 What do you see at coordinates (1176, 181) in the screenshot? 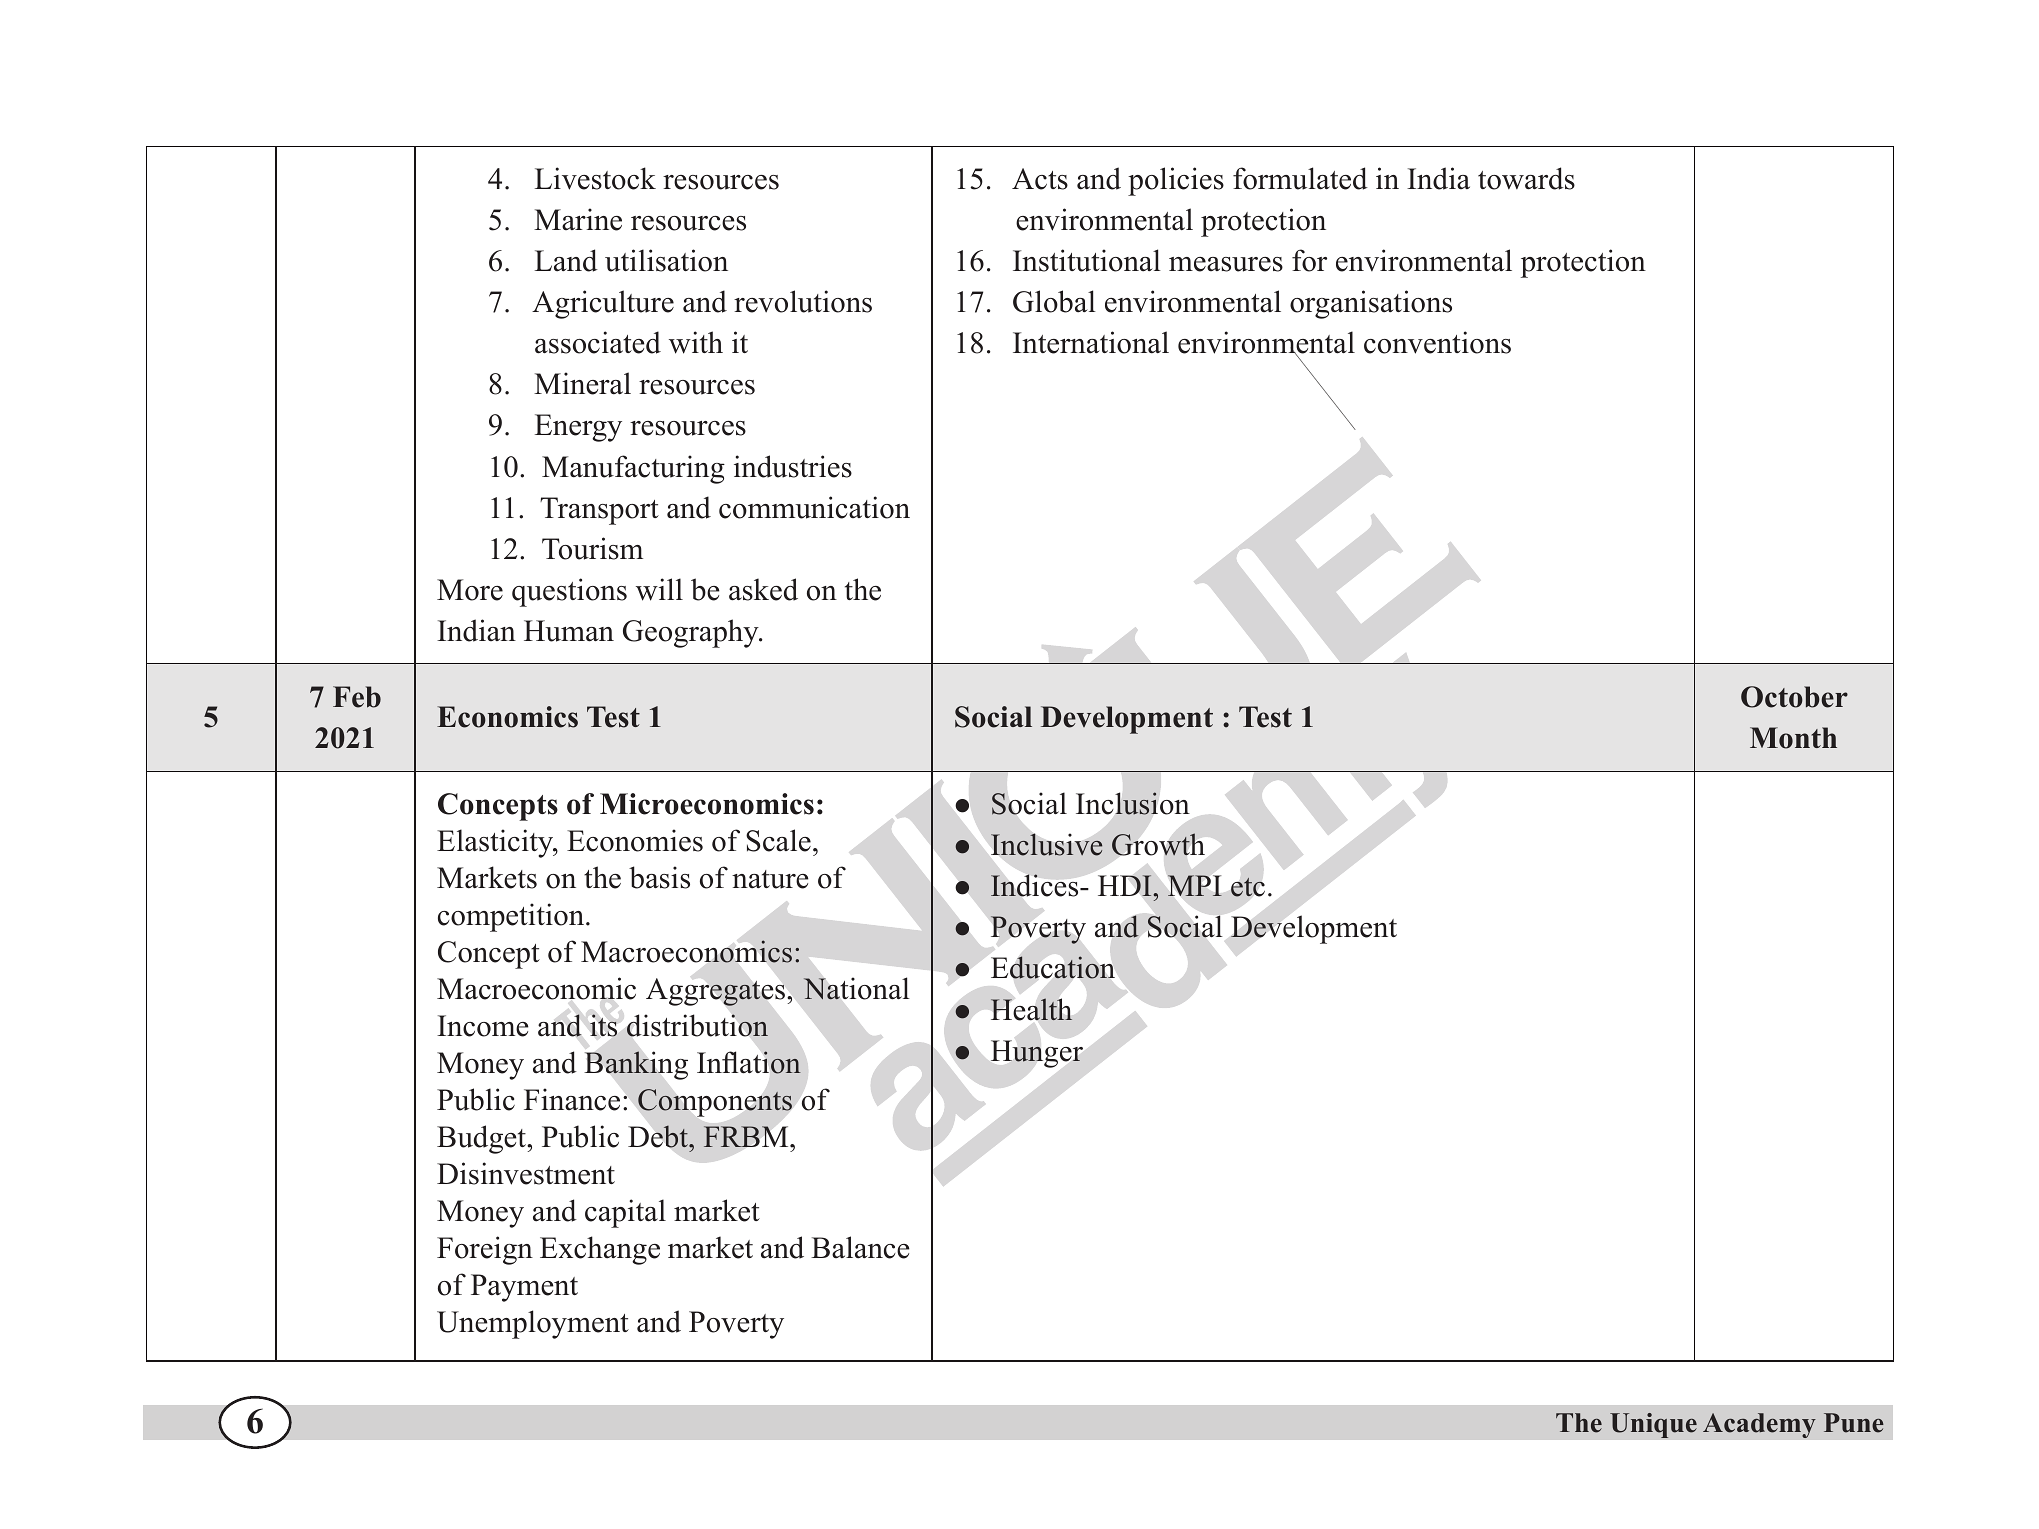
I see `policies` at bounding box center [1176, 181].
